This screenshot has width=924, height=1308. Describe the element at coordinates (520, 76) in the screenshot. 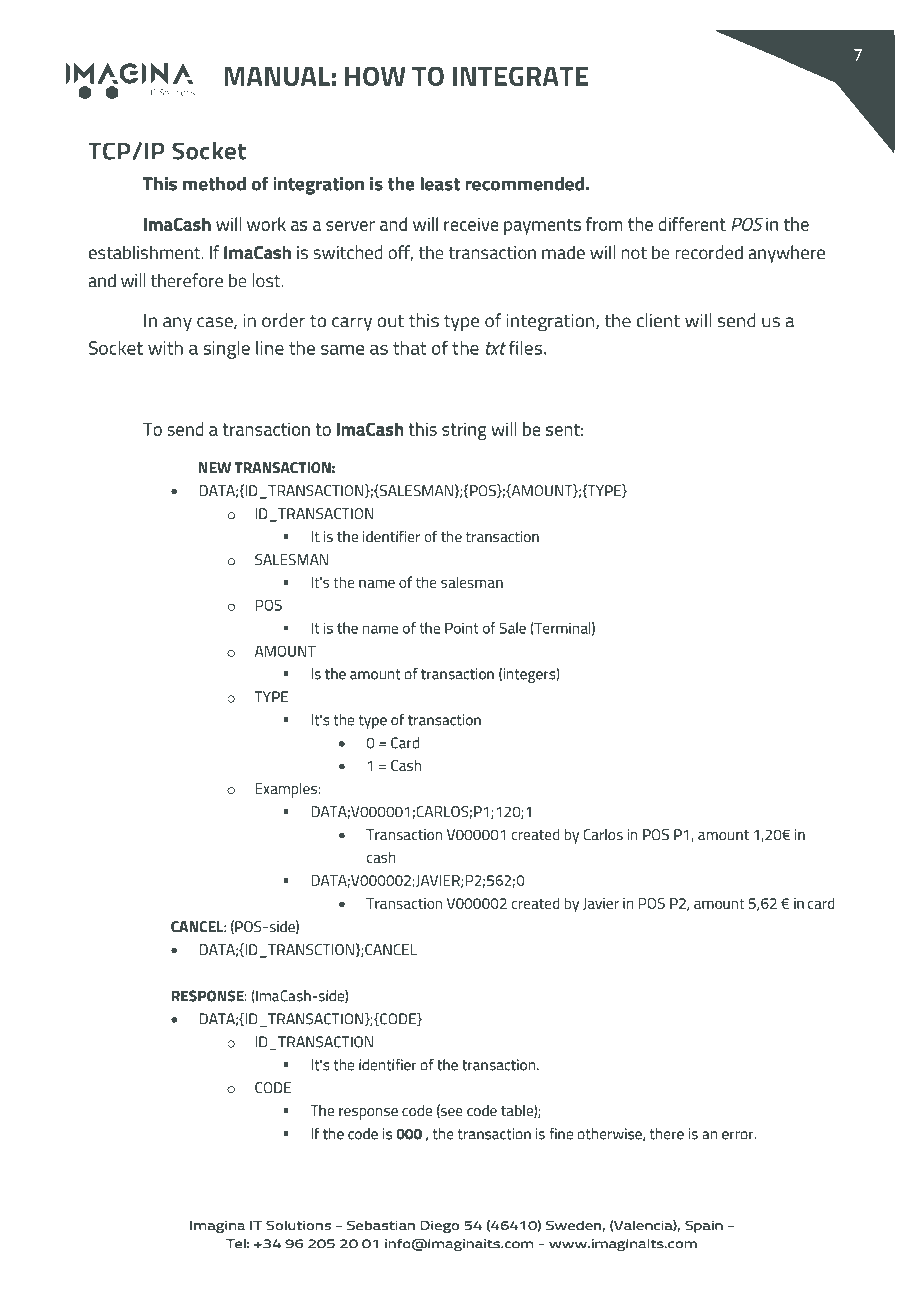

I see `INTEGRATE` at that location.
